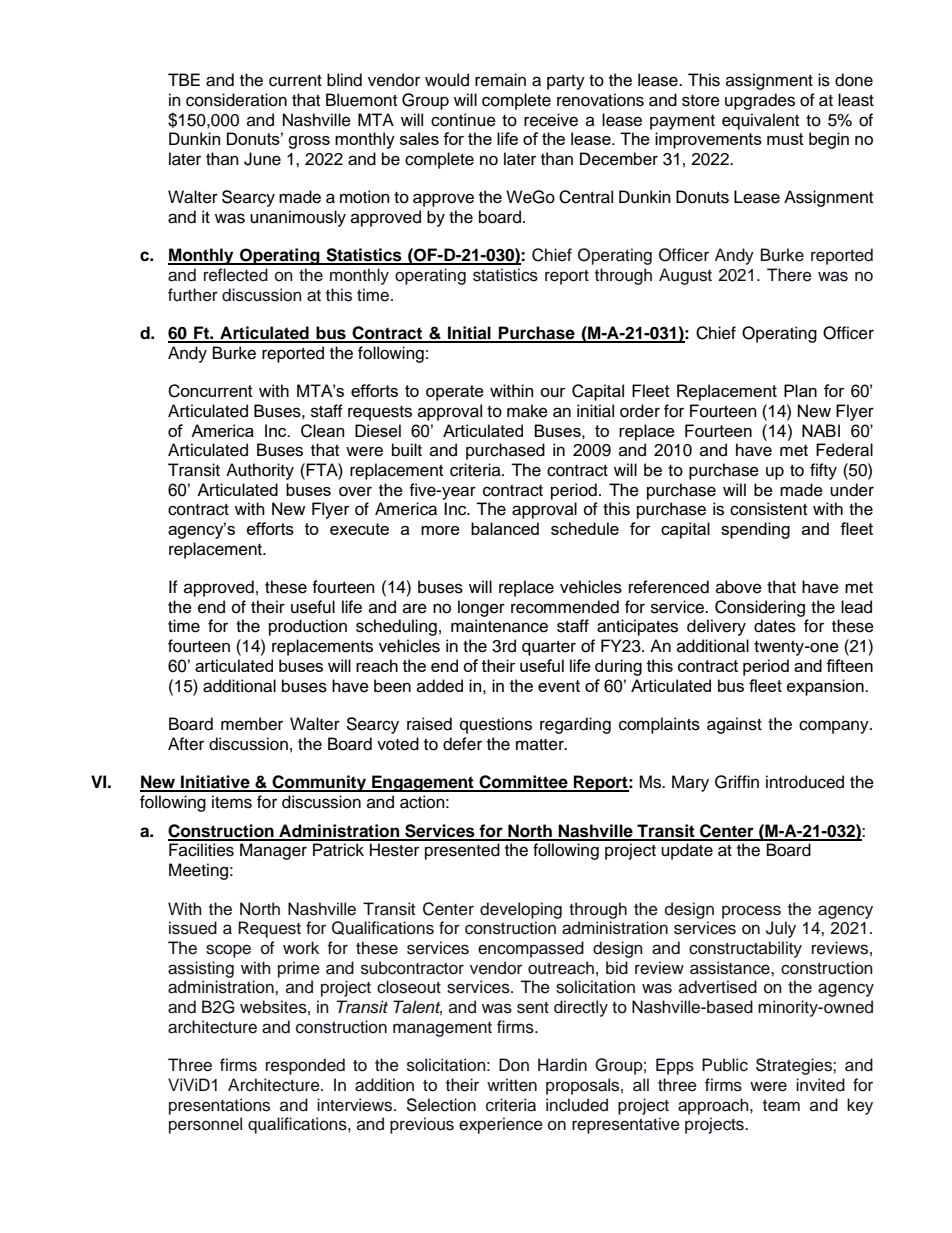  What do you see at coordinates (273, 851) in the screenshot?
I see `Manager` at bounding box center [273, 851].
